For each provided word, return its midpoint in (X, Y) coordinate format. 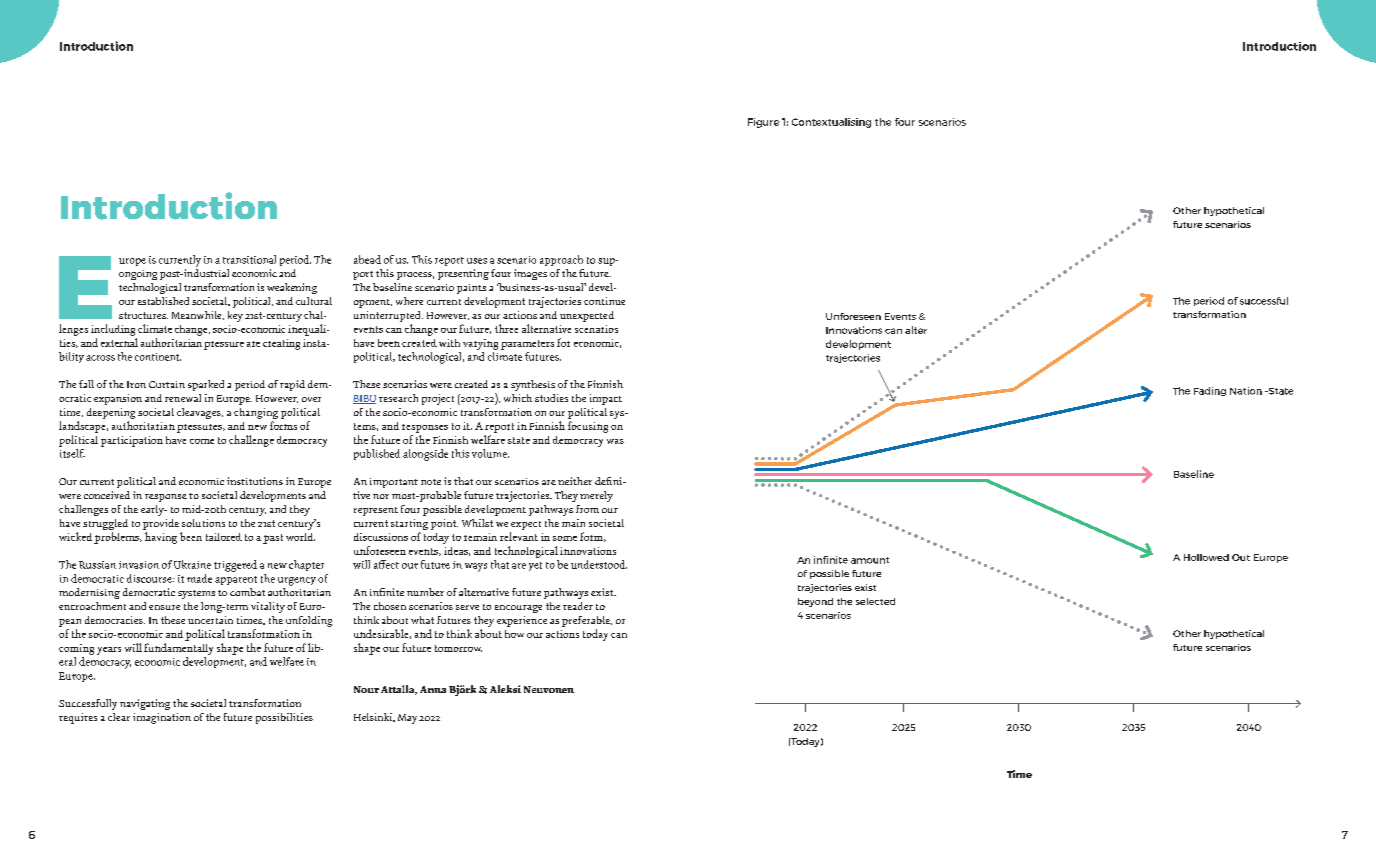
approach (561, 260)
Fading (1210, 391)
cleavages (200, 413)
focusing (588, 427)
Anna (433, 689)
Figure (763, 123)
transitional (249, 259)
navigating (145, 704)
